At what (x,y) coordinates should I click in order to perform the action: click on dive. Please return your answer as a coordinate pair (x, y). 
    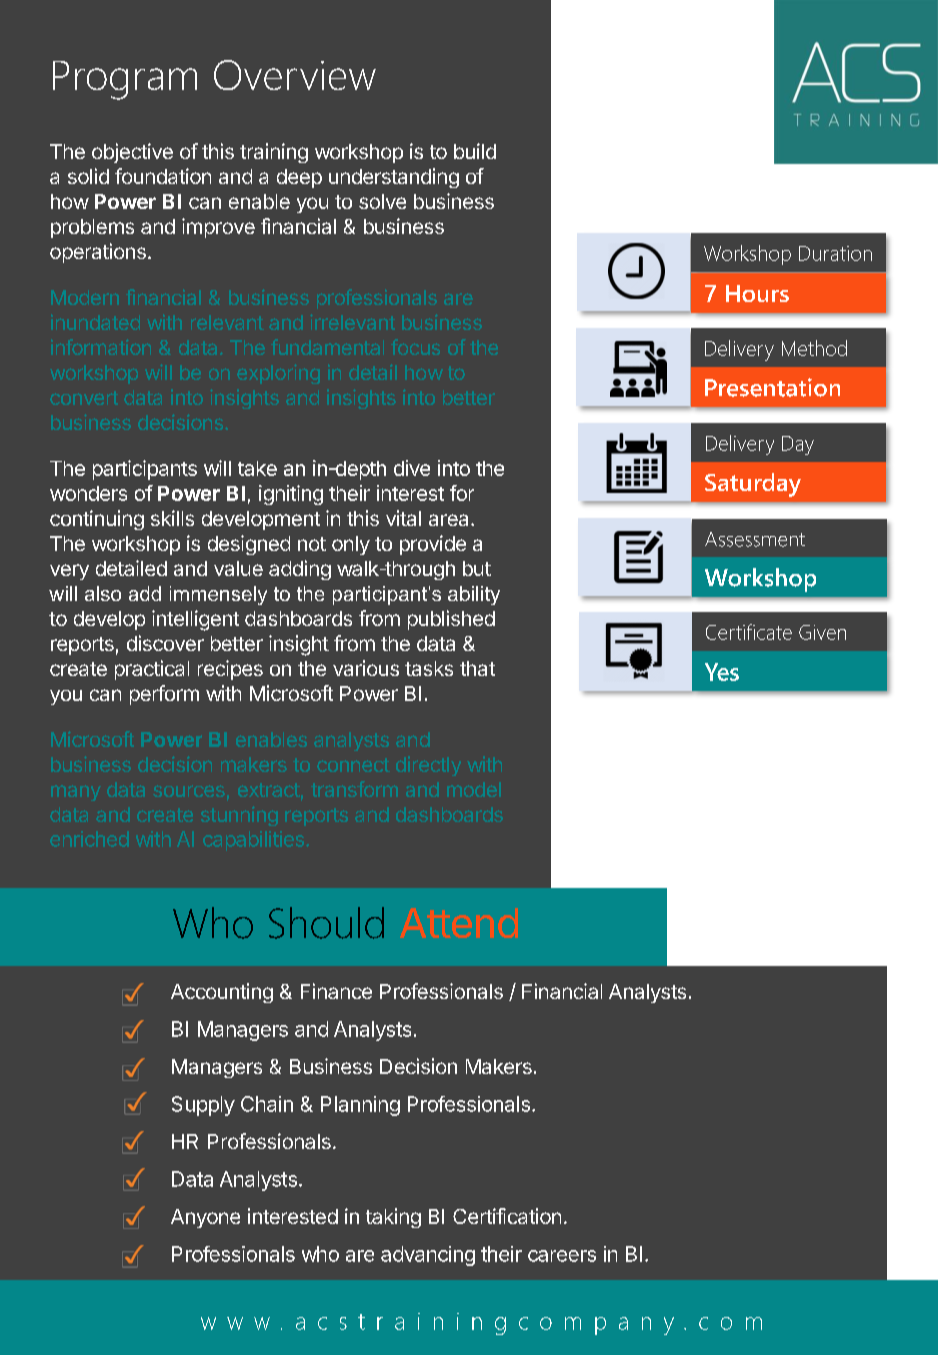
    Looking at the image, I should click on (412, 468).
